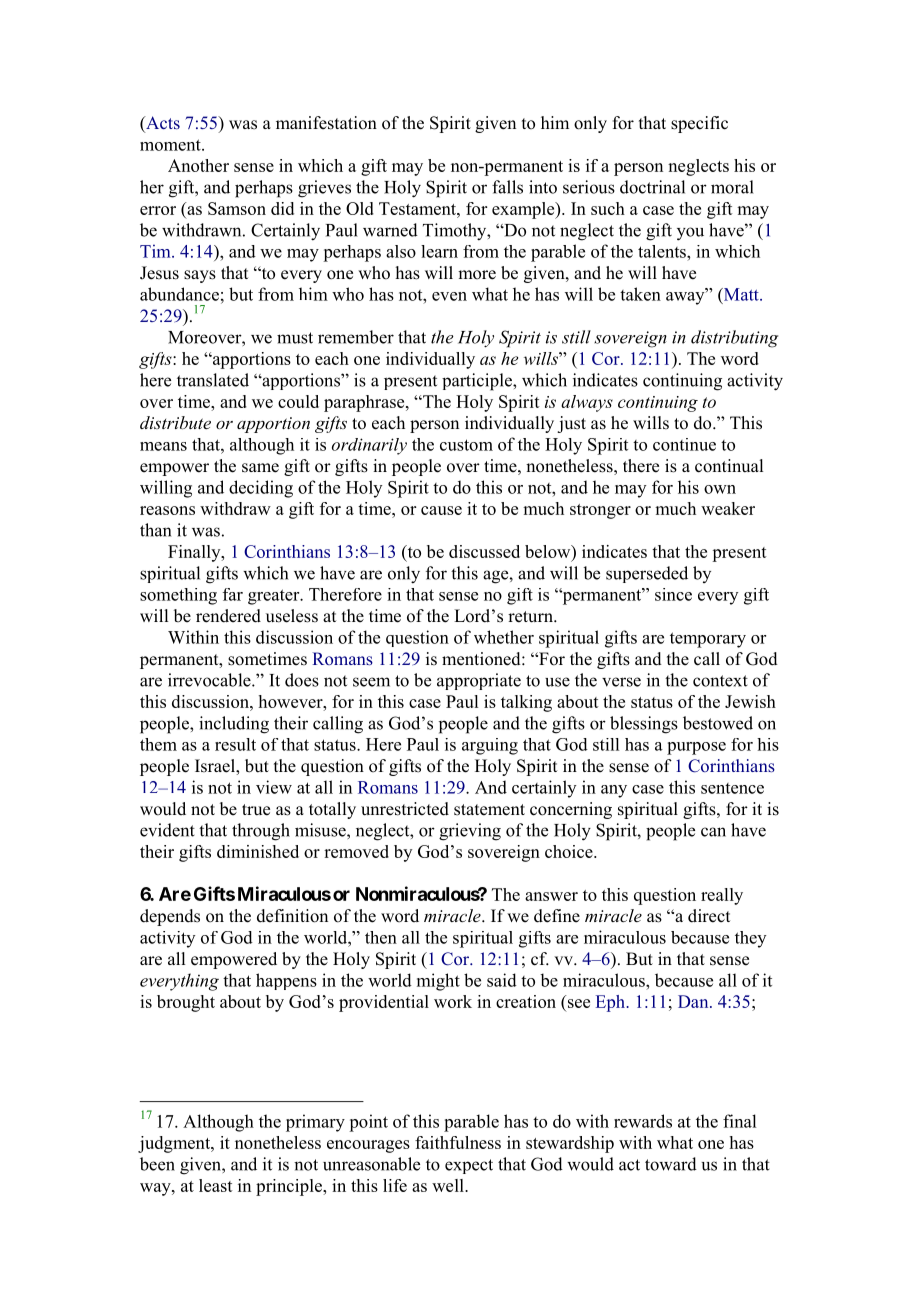 This screenshot has height=1308, width=924. Describe the element at coordinates (647, 574) in the screenshot. I see `superseded` at that location.
